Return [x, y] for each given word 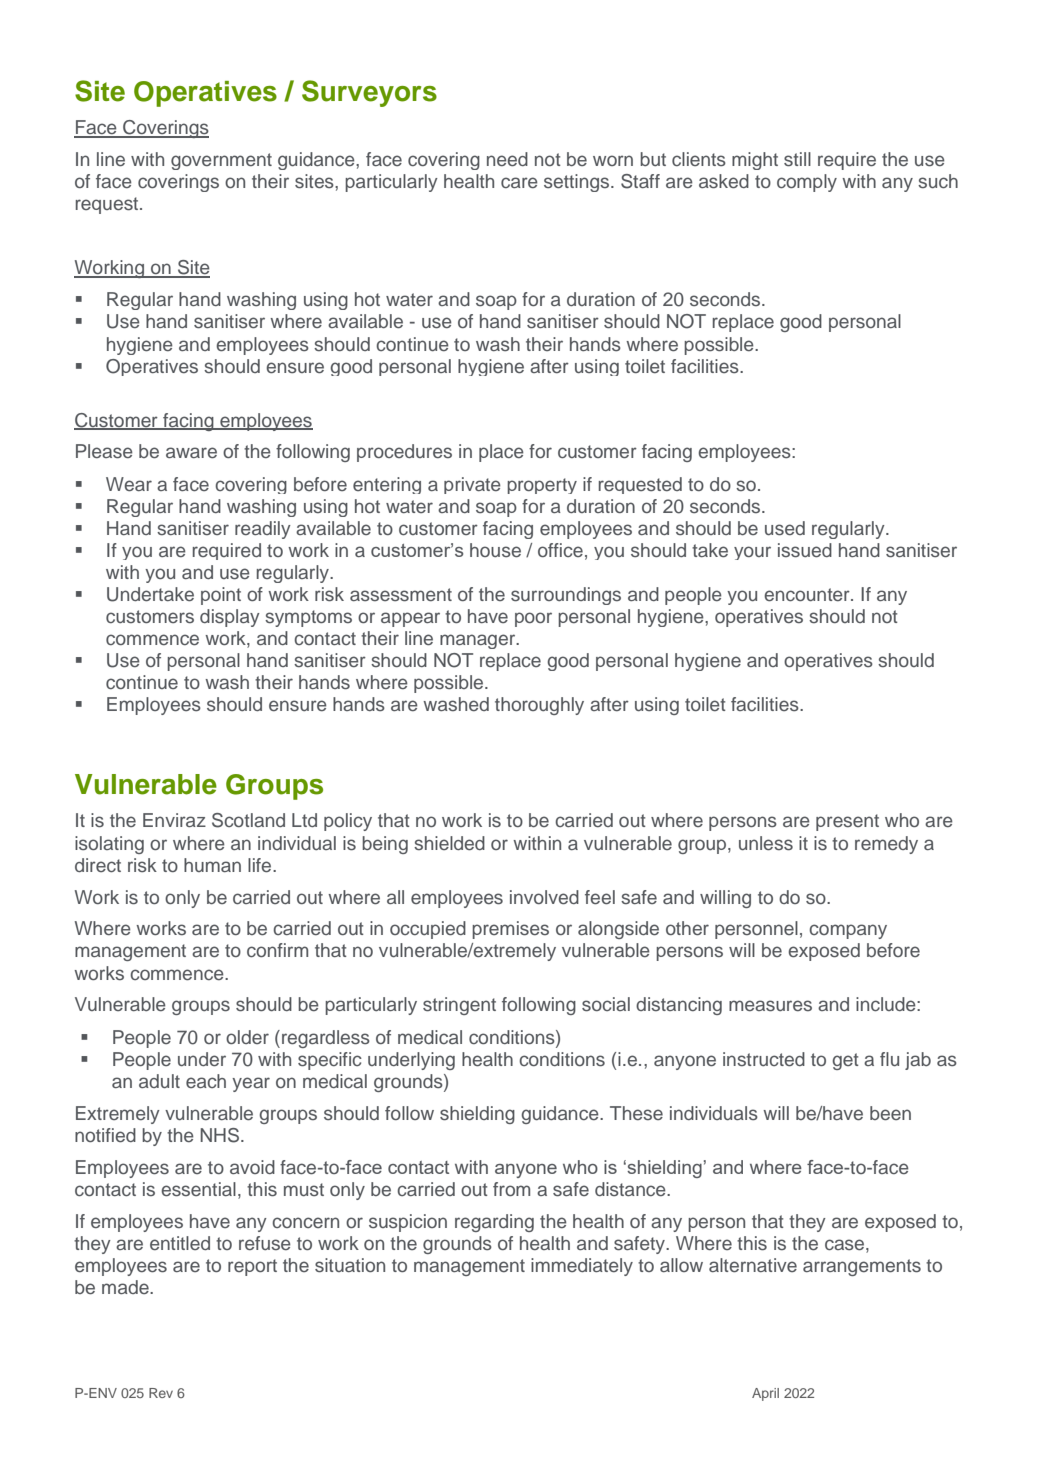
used [785, 528]
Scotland [248, 820]
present [847, 822]
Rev [161, 1393]
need [507, 159]
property [542, 486]
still [797, 159]
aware [191, 453]
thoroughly [539, 706]
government [221, 161]
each [206, 1081]
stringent [459, 1006]
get [845, 1061]
